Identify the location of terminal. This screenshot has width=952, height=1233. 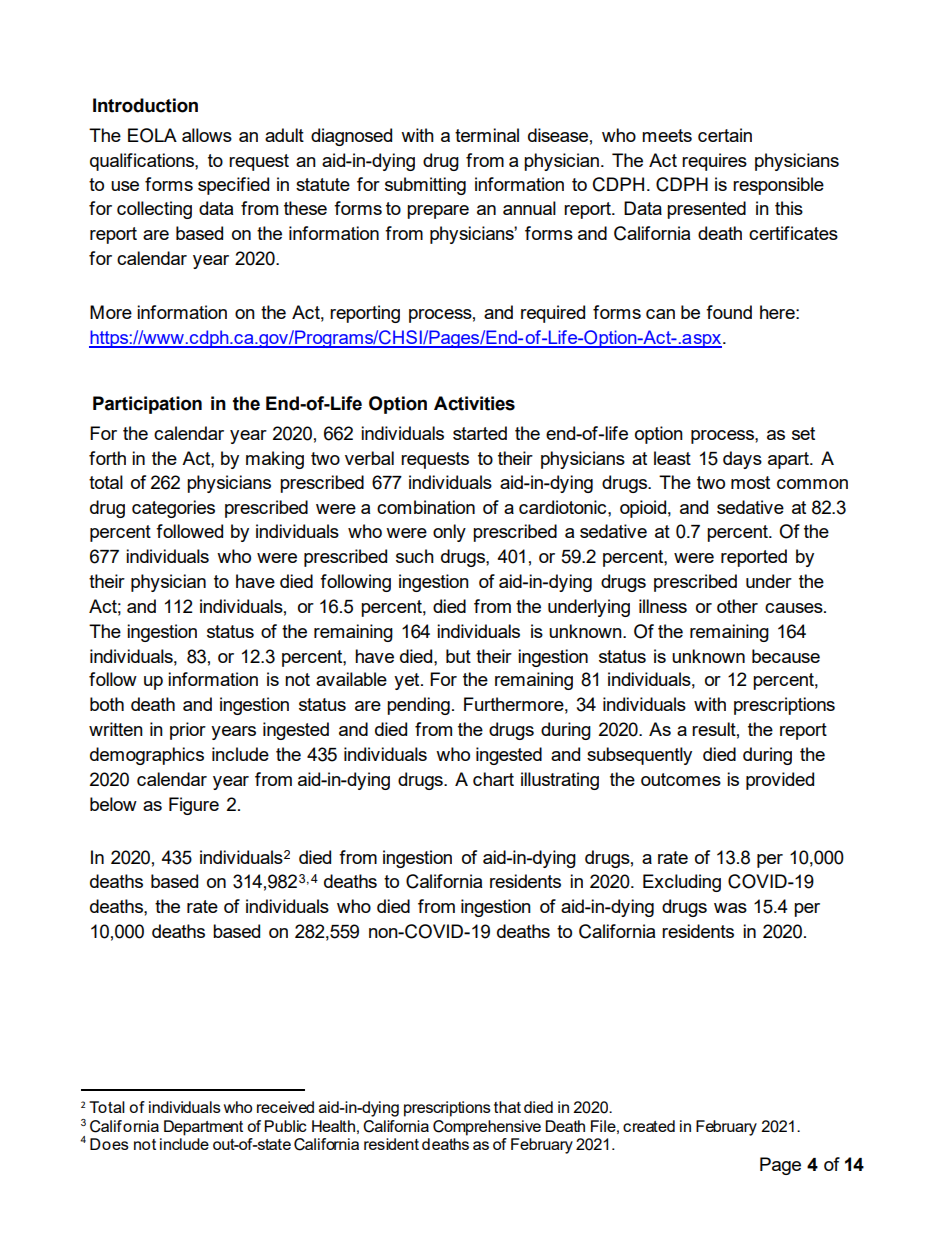
(487, 135).
